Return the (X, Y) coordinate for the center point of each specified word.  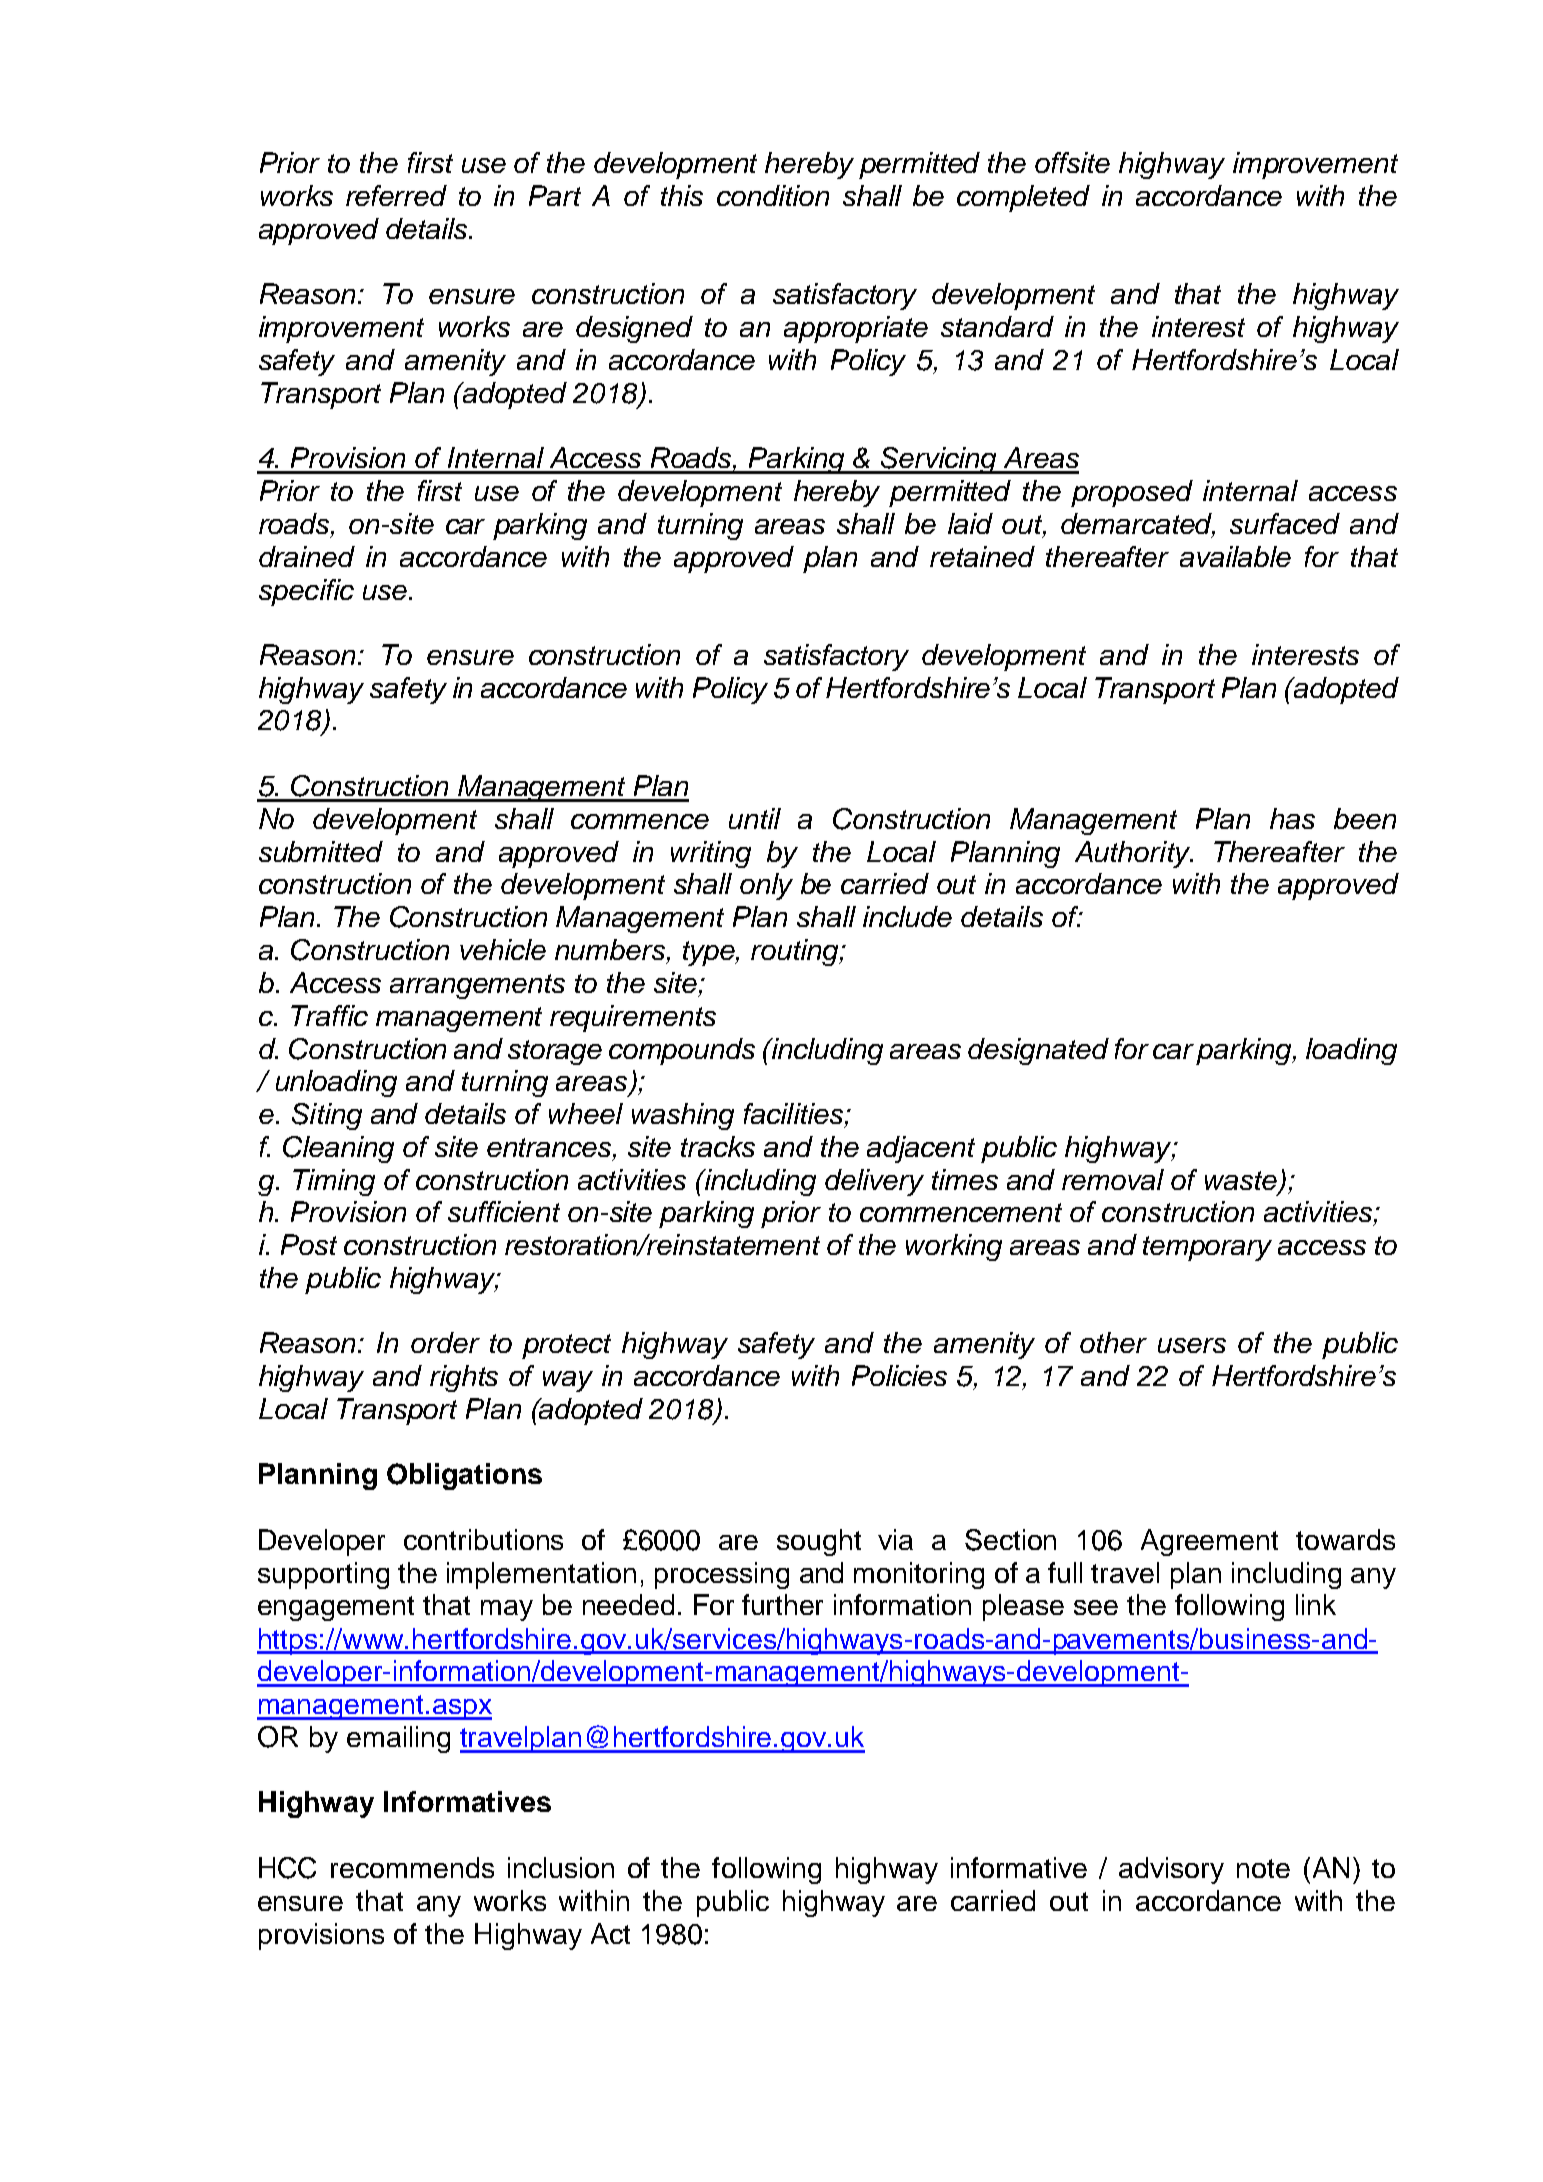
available (1235, 556)
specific (306, 592)
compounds (682, 1051)
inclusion (561, 1867)
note (1263, 1868)
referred (396, 195)
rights (464, 1378)
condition (773, 195)
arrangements (477, 986)
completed (1023, 198)
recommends (412, 1867)
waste (1242, 1181)
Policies (899, 1375)
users (1192, 1345)
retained (982, 556)
